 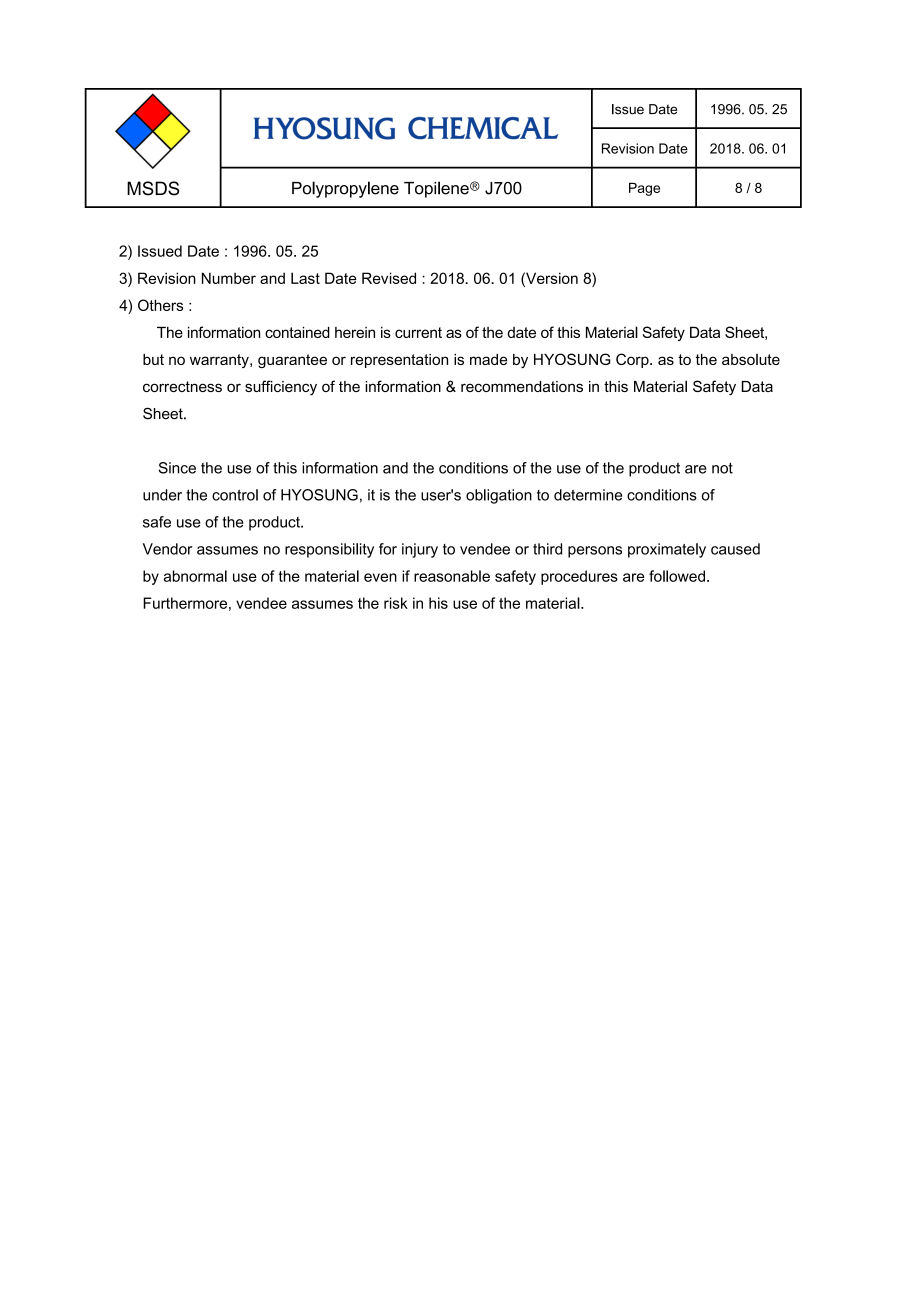 What do you see at coordinates (633, 360) in the image?
I see `Corp` at bounding box center [633, 360].
